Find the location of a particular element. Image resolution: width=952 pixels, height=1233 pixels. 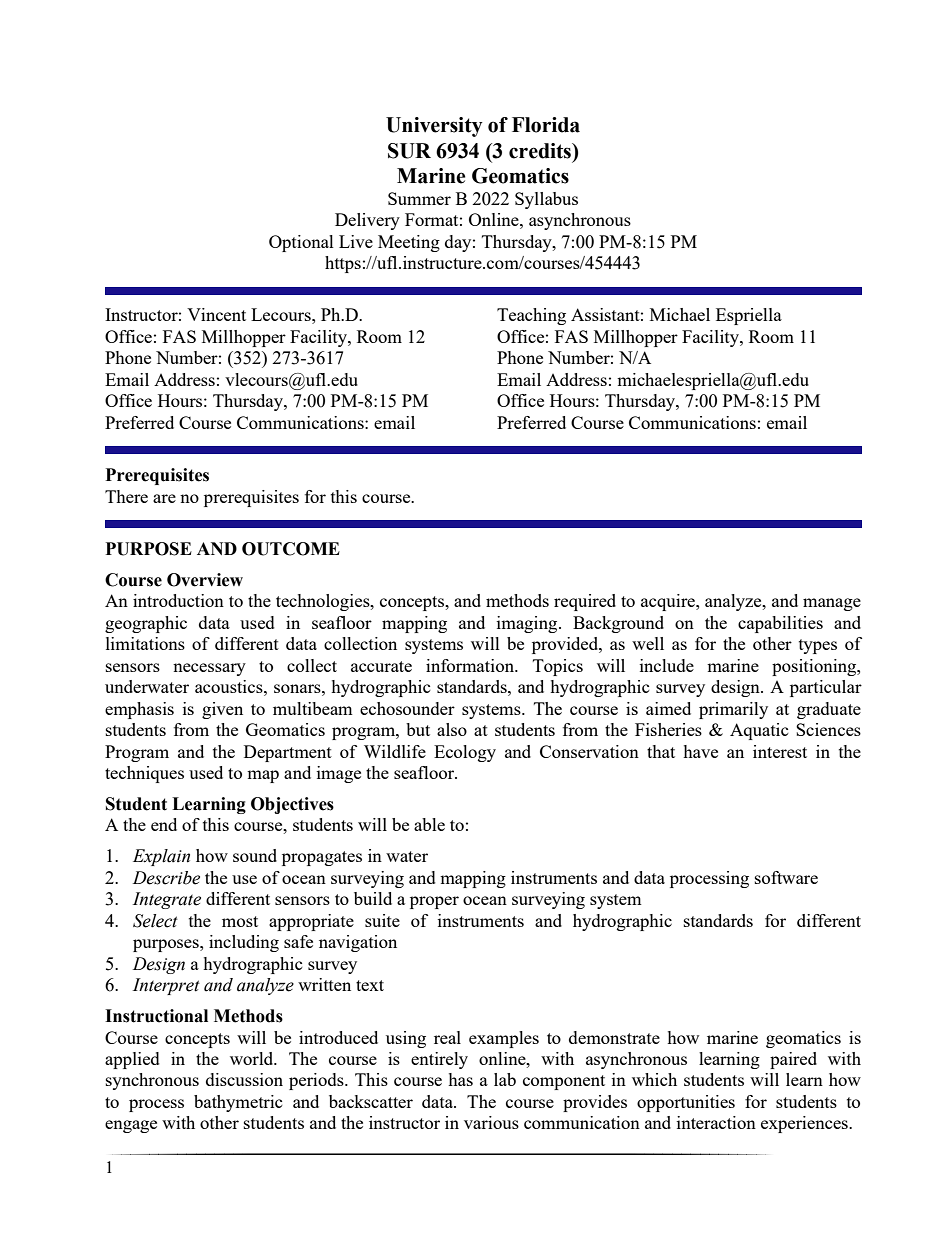

introduction is located at coordinates (178, 600).
